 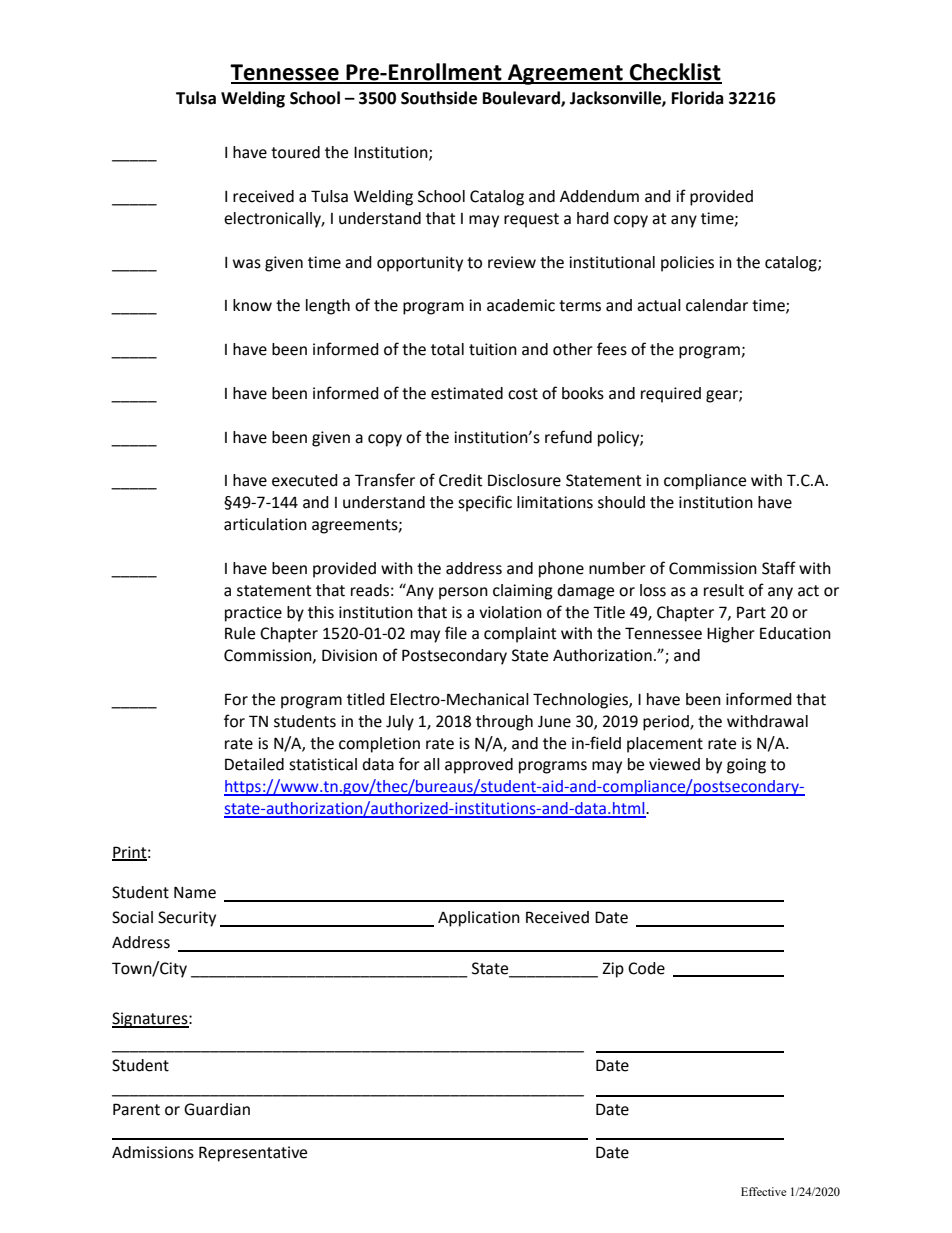 I want to click on required, so click(x=671, y=395).
